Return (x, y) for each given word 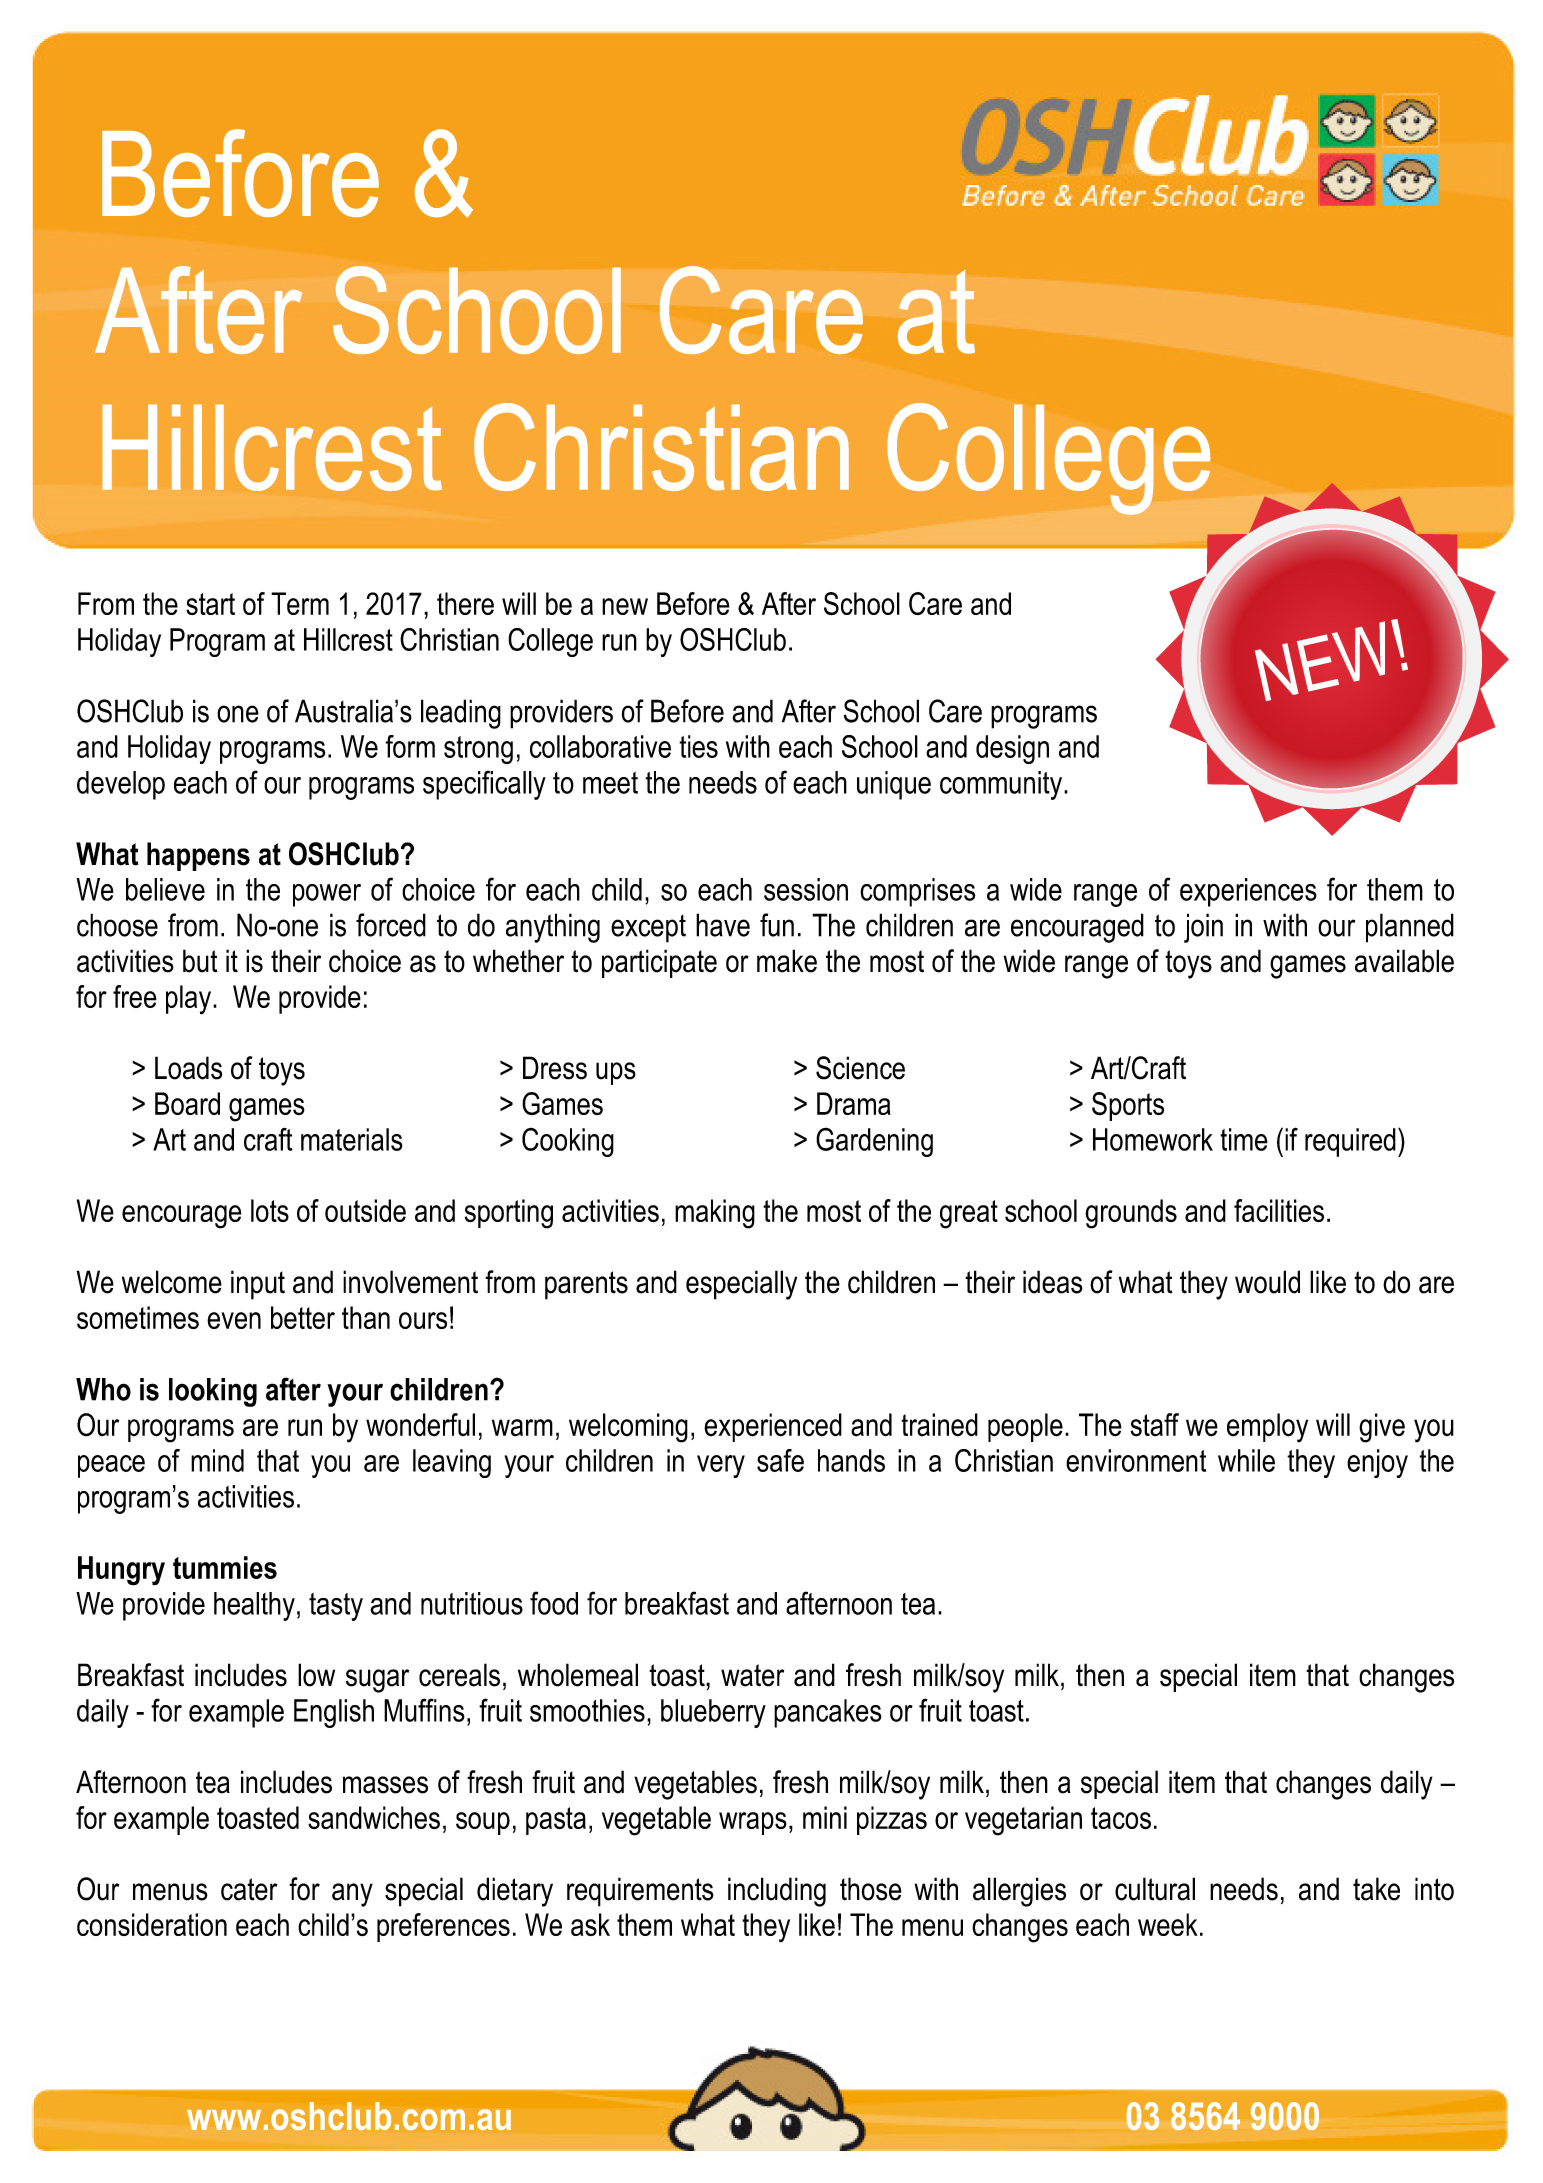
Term (300, 603)
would (1267, 1282)
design (1012, 749)
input (258, 1285)
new (625, 606)
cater (249, 1889)
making (715, 1214)
